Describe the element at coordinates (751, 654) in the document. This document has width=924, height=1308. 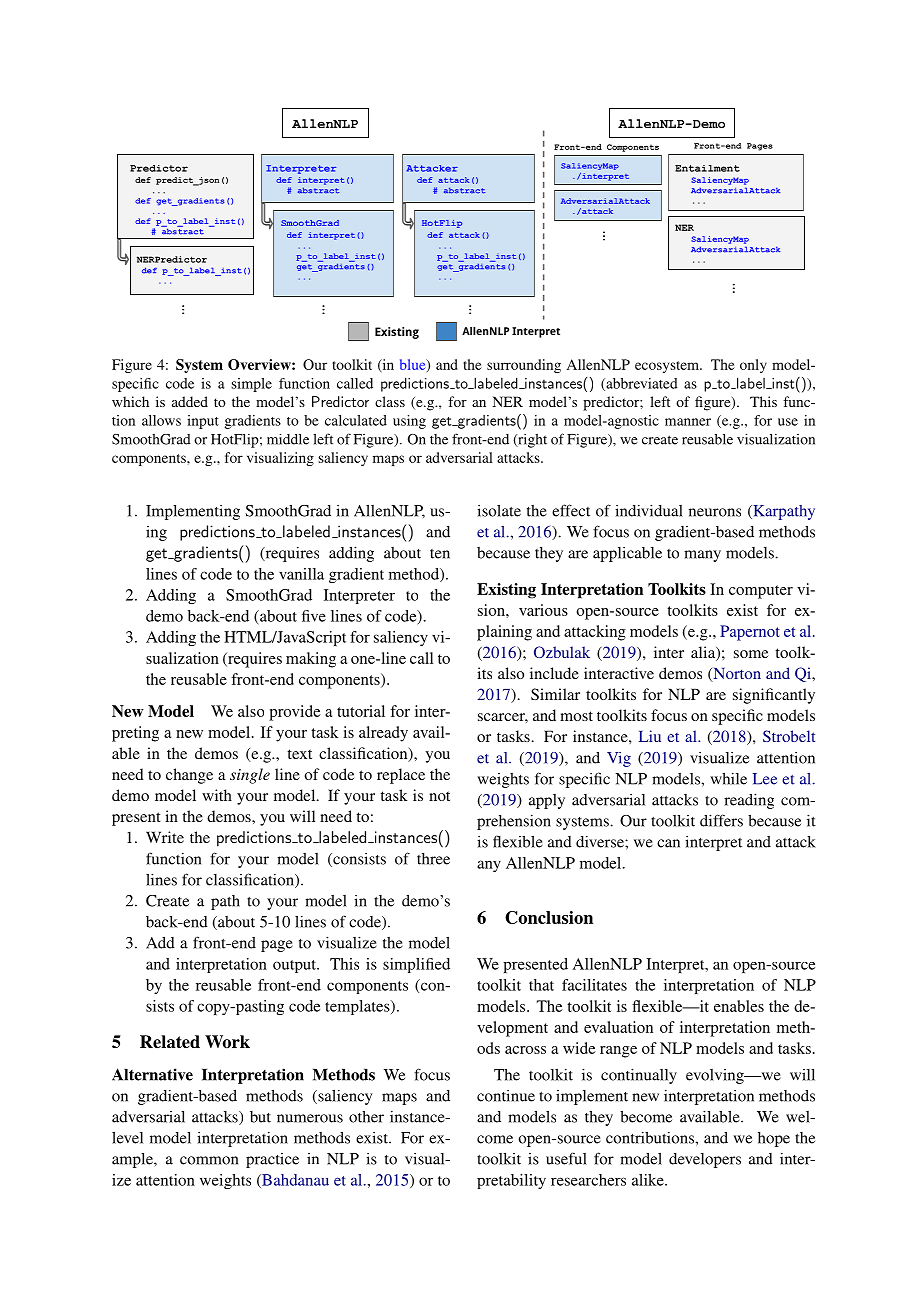
I see `some` at that location.
